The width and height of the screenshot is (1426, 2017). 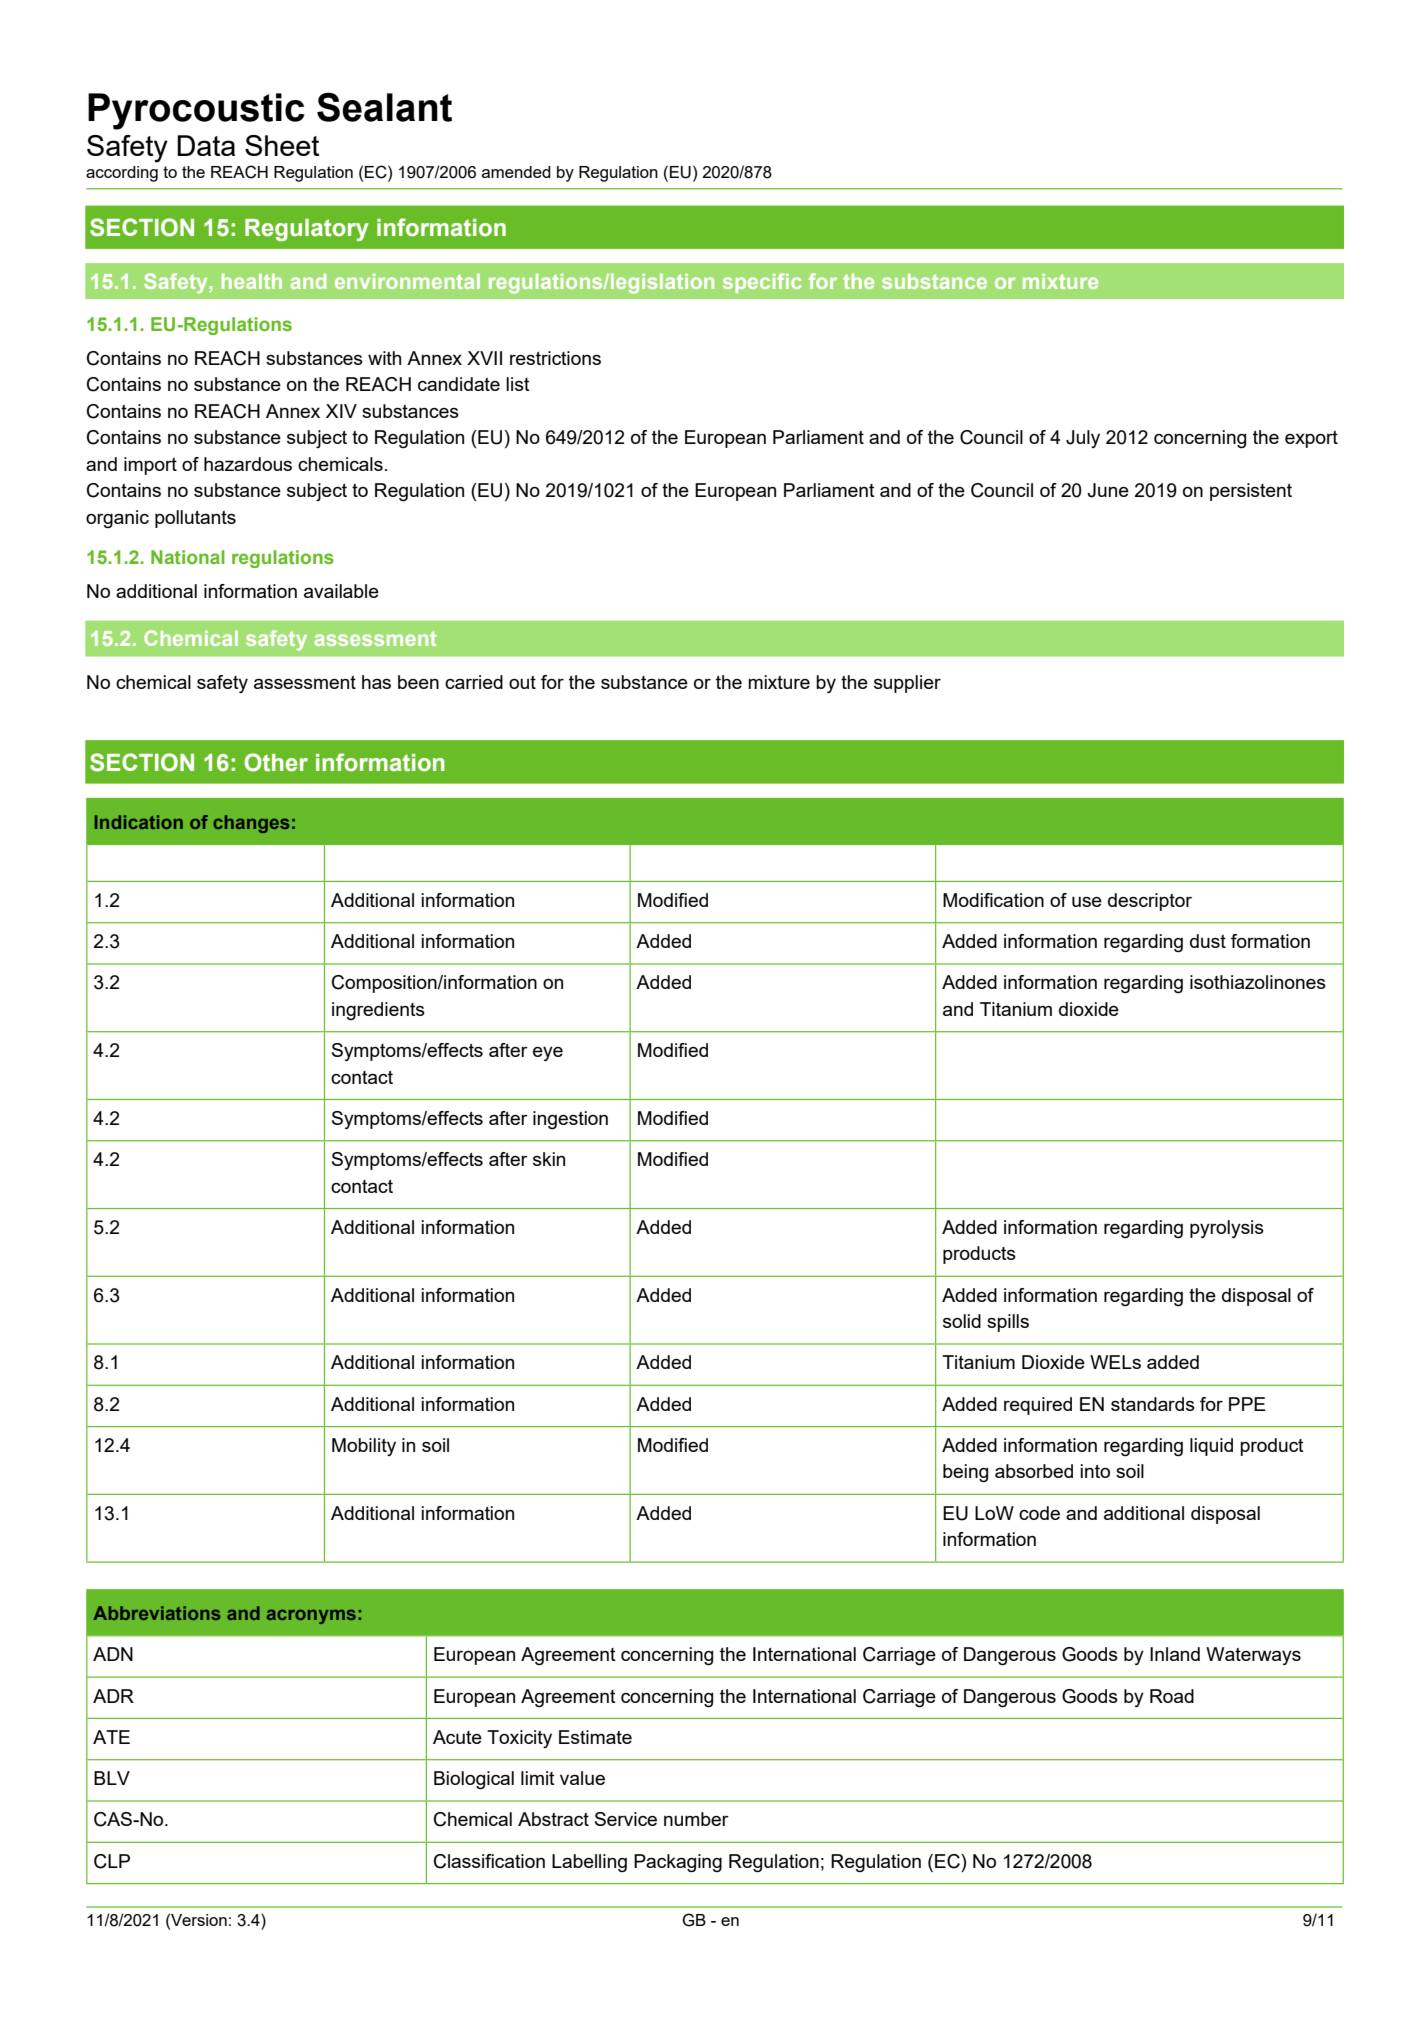 What do you see at coordinates (962, 1321) in the screenshot?
I see `solid` at bounding box center [962, 1321].
